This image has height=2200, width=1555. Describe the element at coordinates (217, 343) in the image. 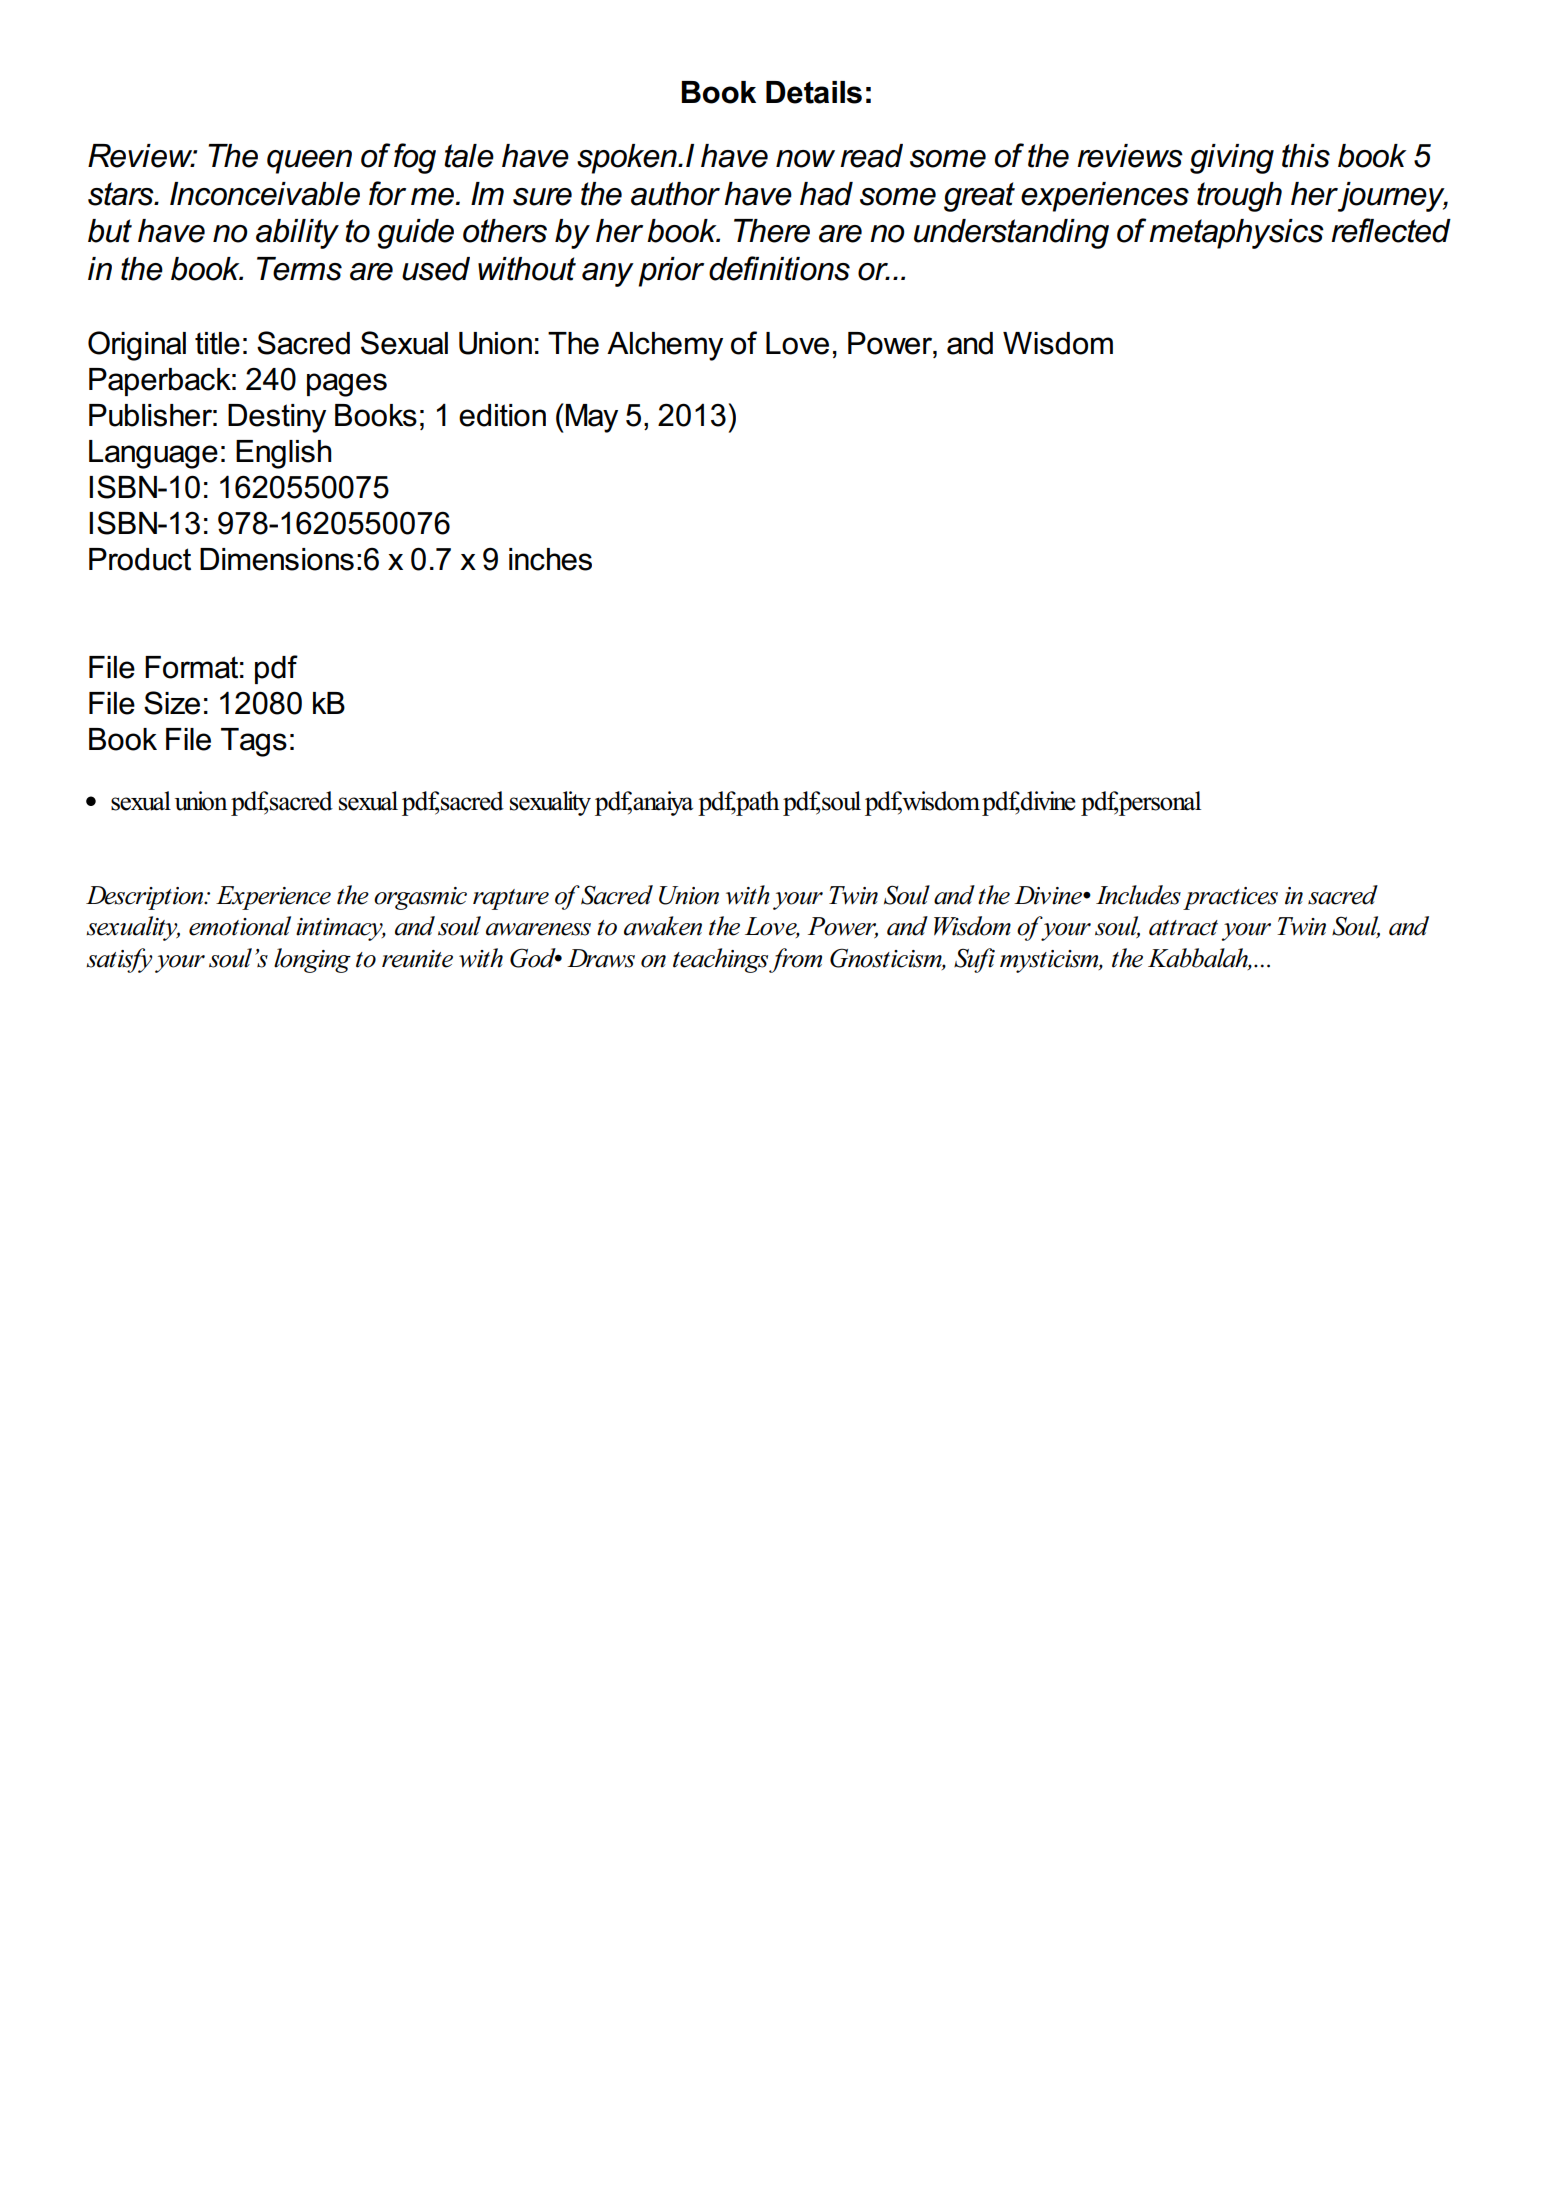

I see `title` at that location.
